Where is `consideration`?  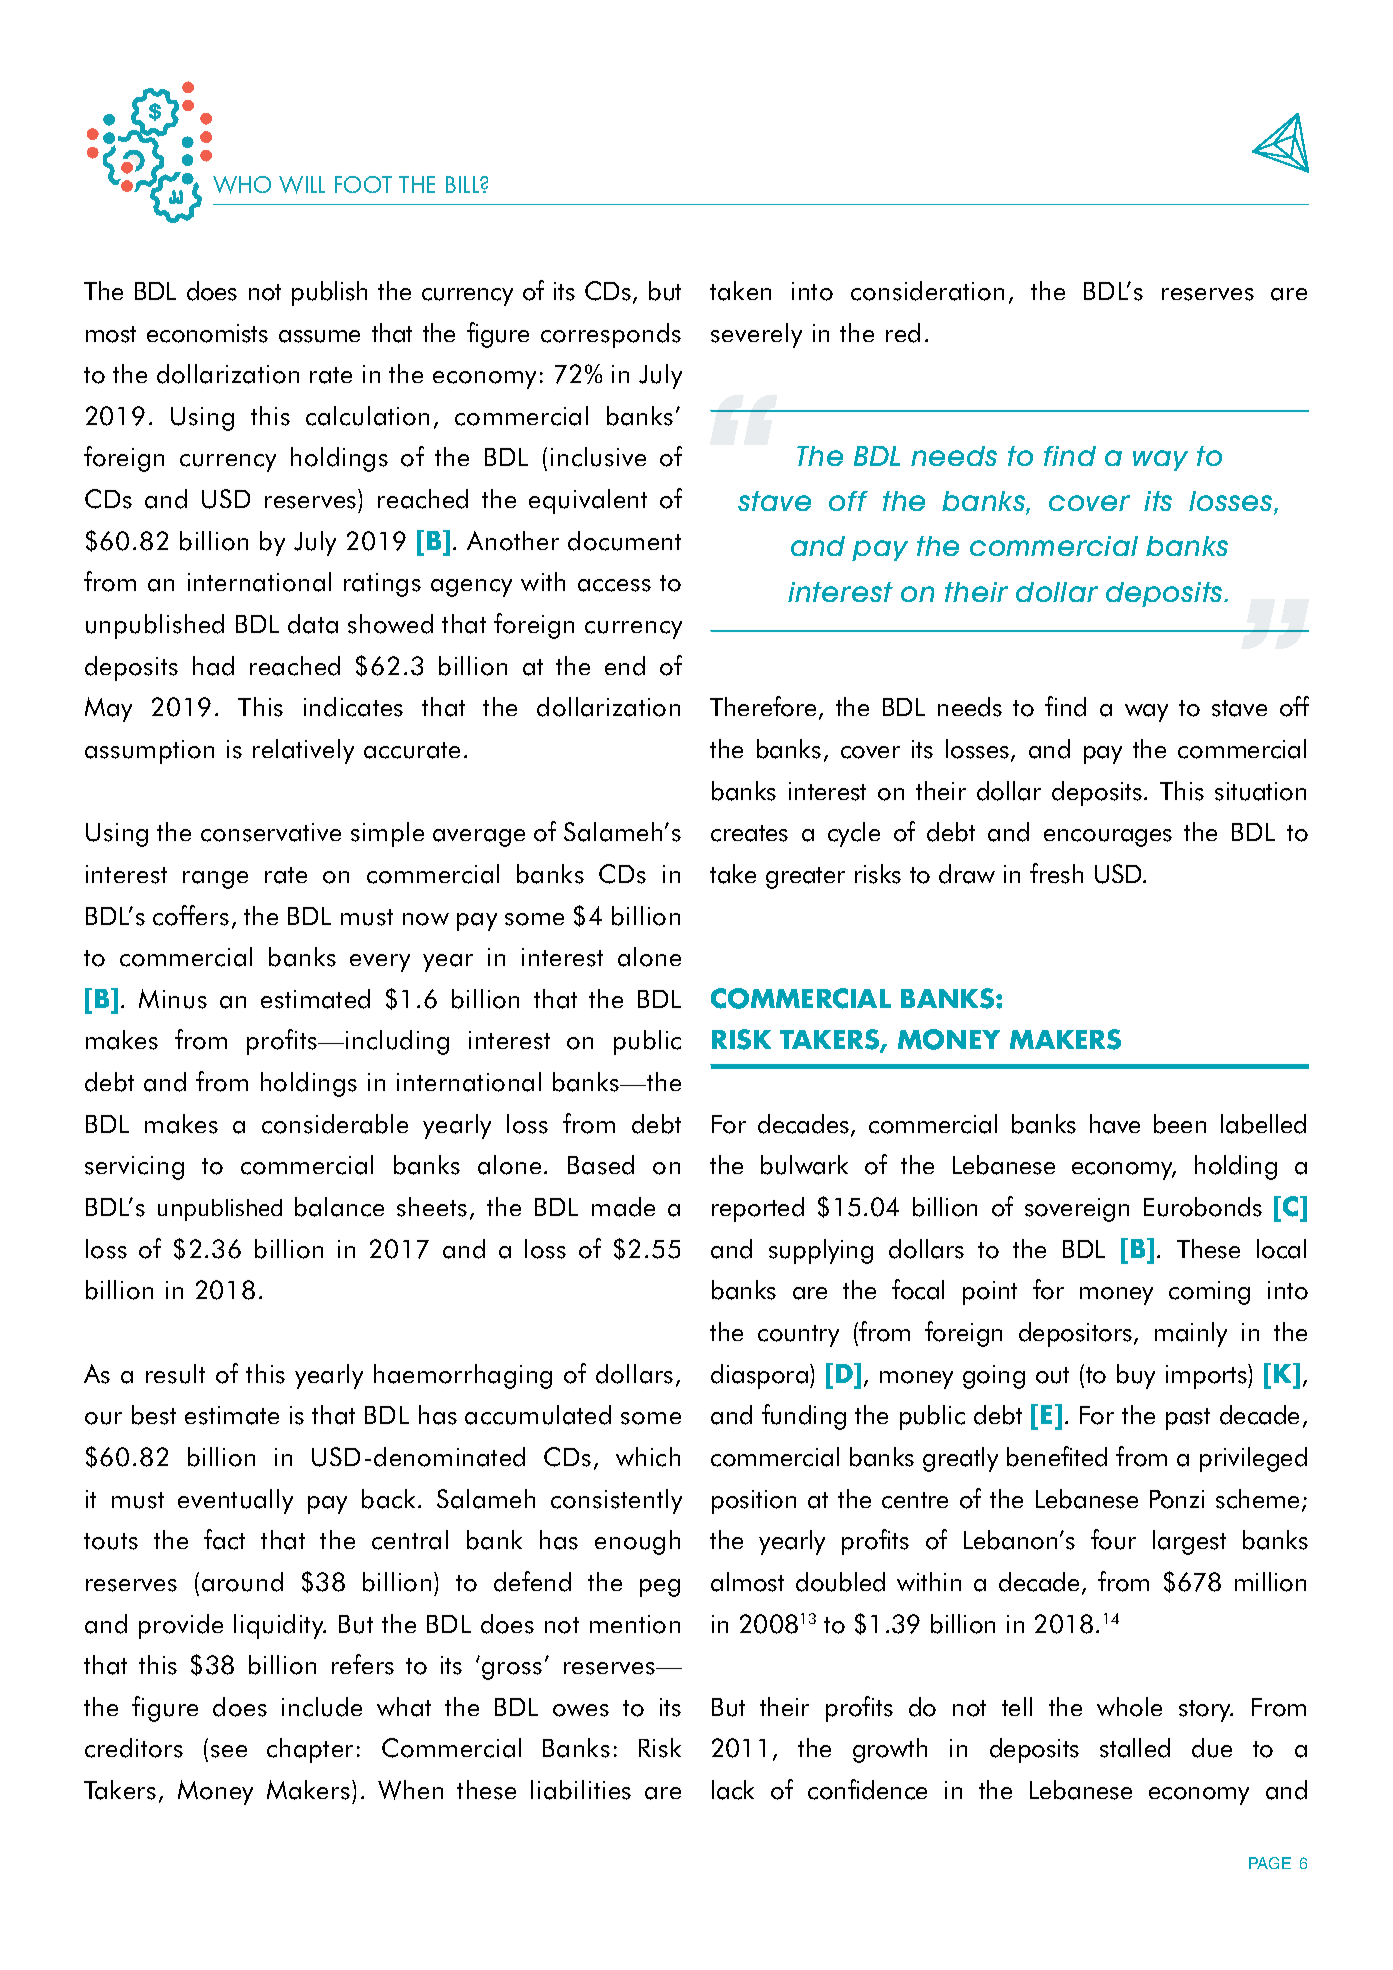
consideration is located at coordinates (927, 291).
